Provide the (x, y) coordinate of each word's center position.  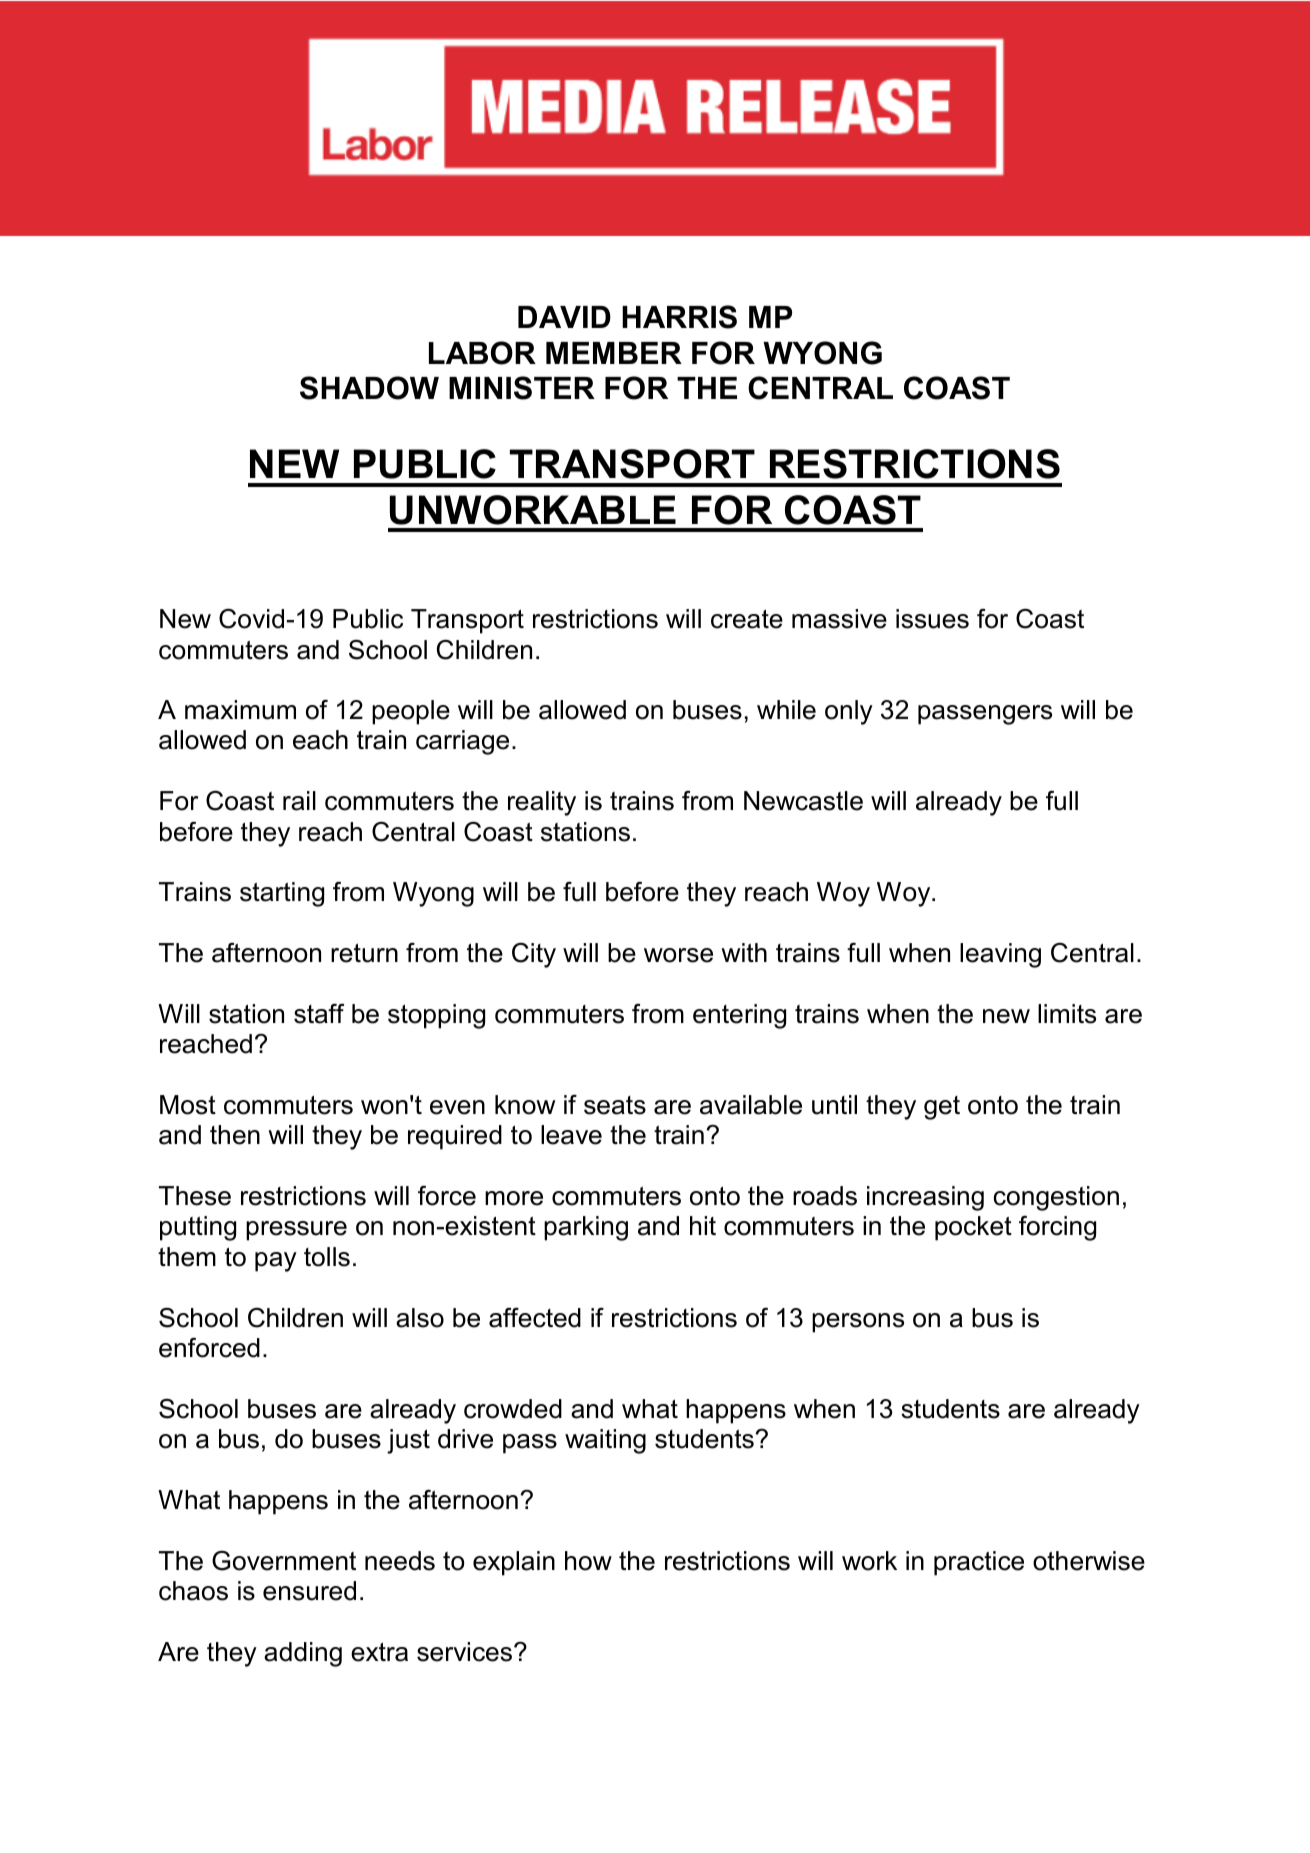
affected (535, 1318)
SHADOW (369, 388)
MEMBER (614, 353)
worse (678, 955)
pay (276, 1262)
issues (932, 619)
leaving (1000, 955)
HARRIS (679, 317)
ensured (309, 1591)
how (588, 1561)
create (747, 619)
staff (319, 1013)
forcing (1057, 1228)
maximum (240, 710)
